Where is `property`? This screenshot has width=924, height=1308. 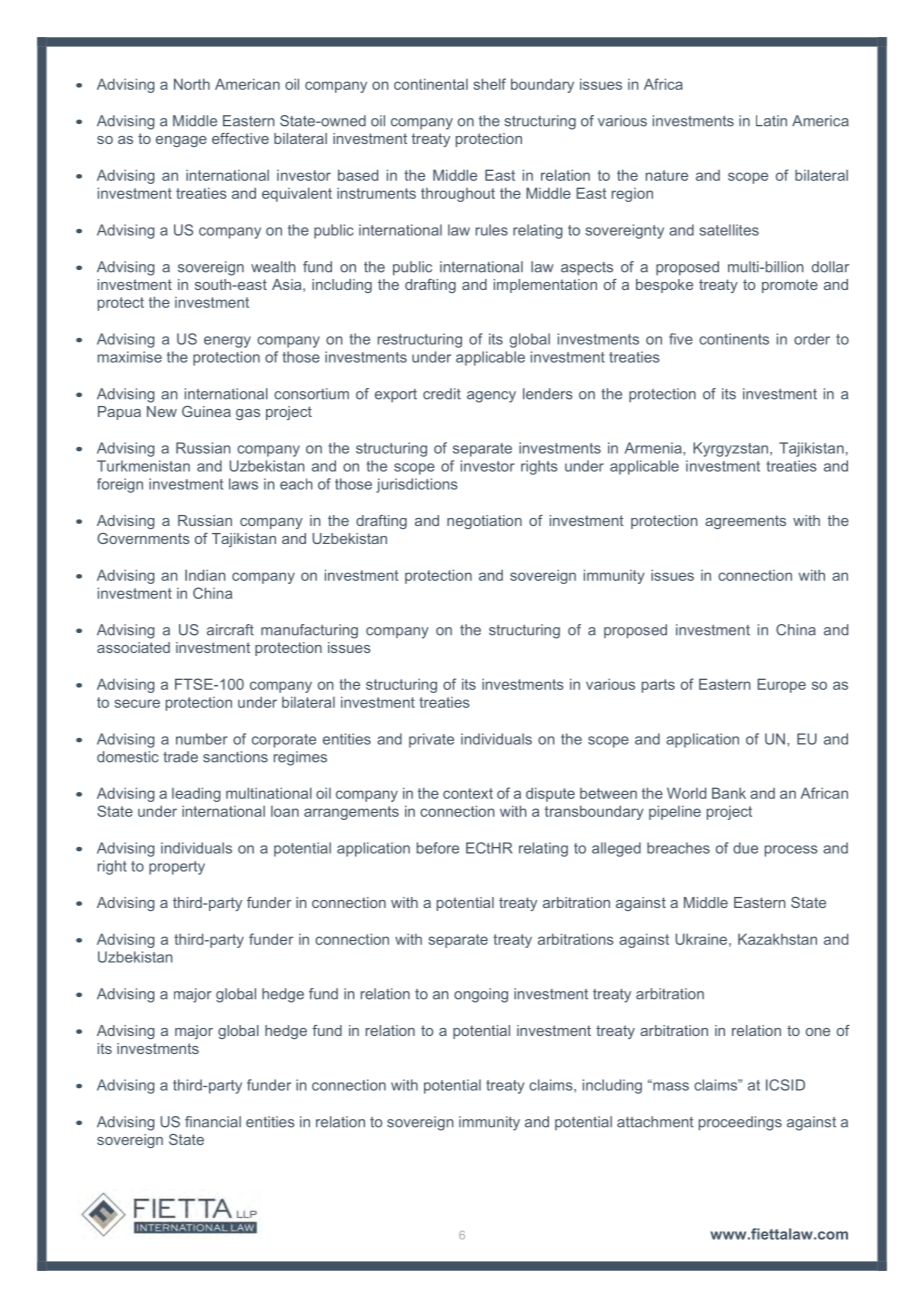
property is located at coordinates (177, 868).
